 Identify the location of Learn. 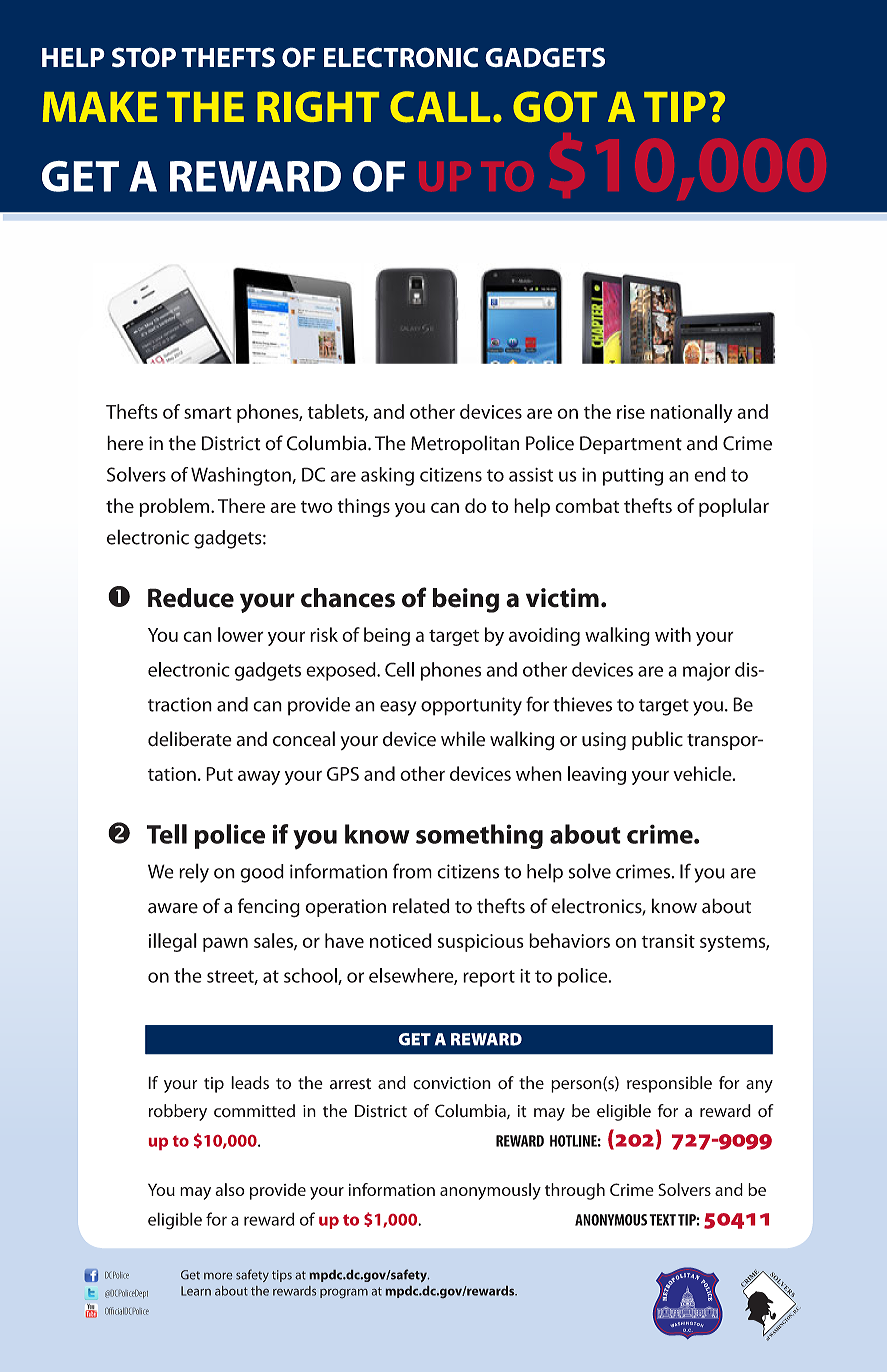
(196, 1291).
